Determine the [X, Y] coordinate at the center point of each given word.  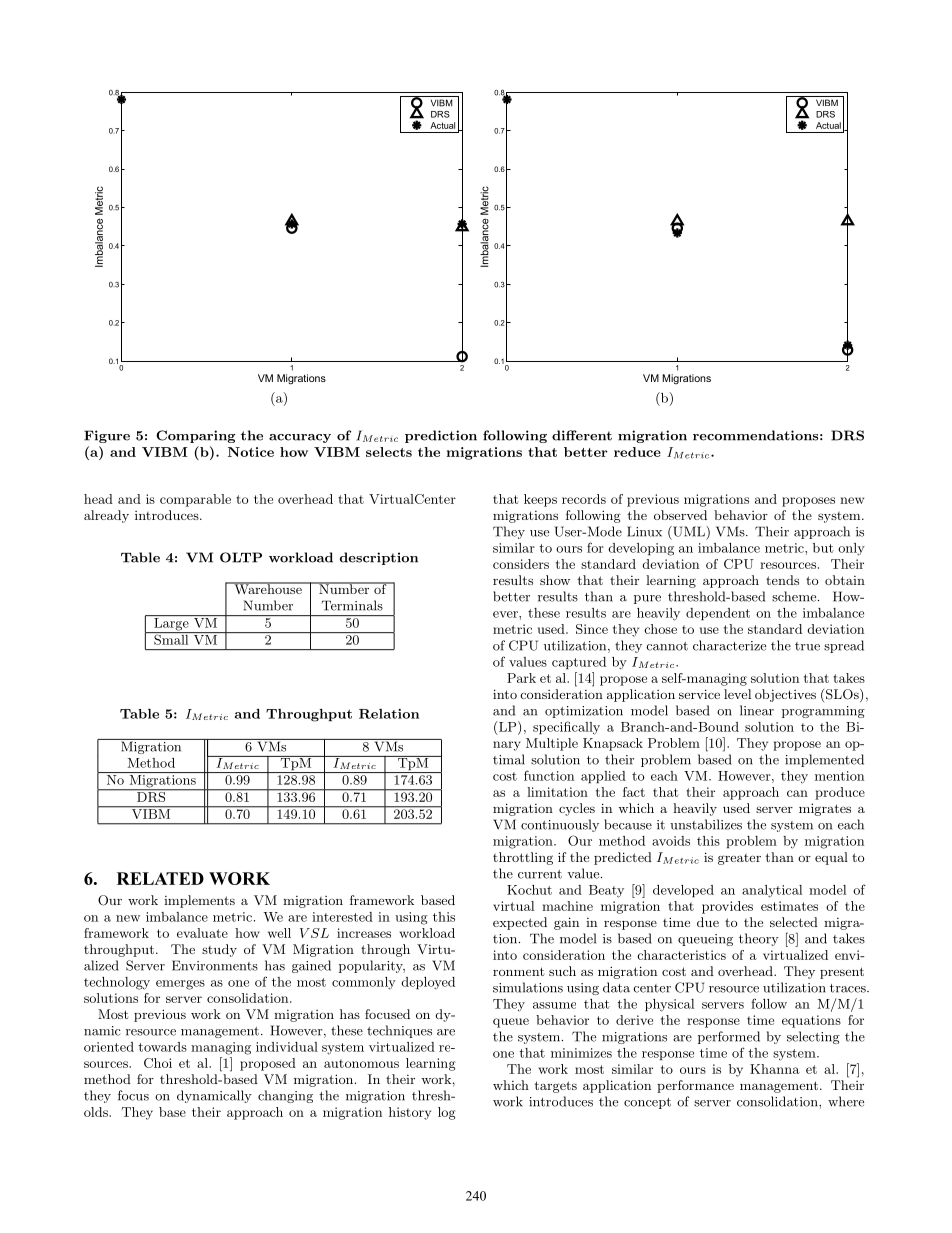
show [555, 580]
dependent [718, 614]
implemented [824, 760]
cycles [577, 809]
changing [285, 1096]
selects [389, 452]
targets [555, 1087]
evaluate [202, 933]
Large [171, 625]
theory [759, 939]
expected [520, 923]
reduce [637, 452]
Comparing [195, 436]
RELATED [160, 878]
